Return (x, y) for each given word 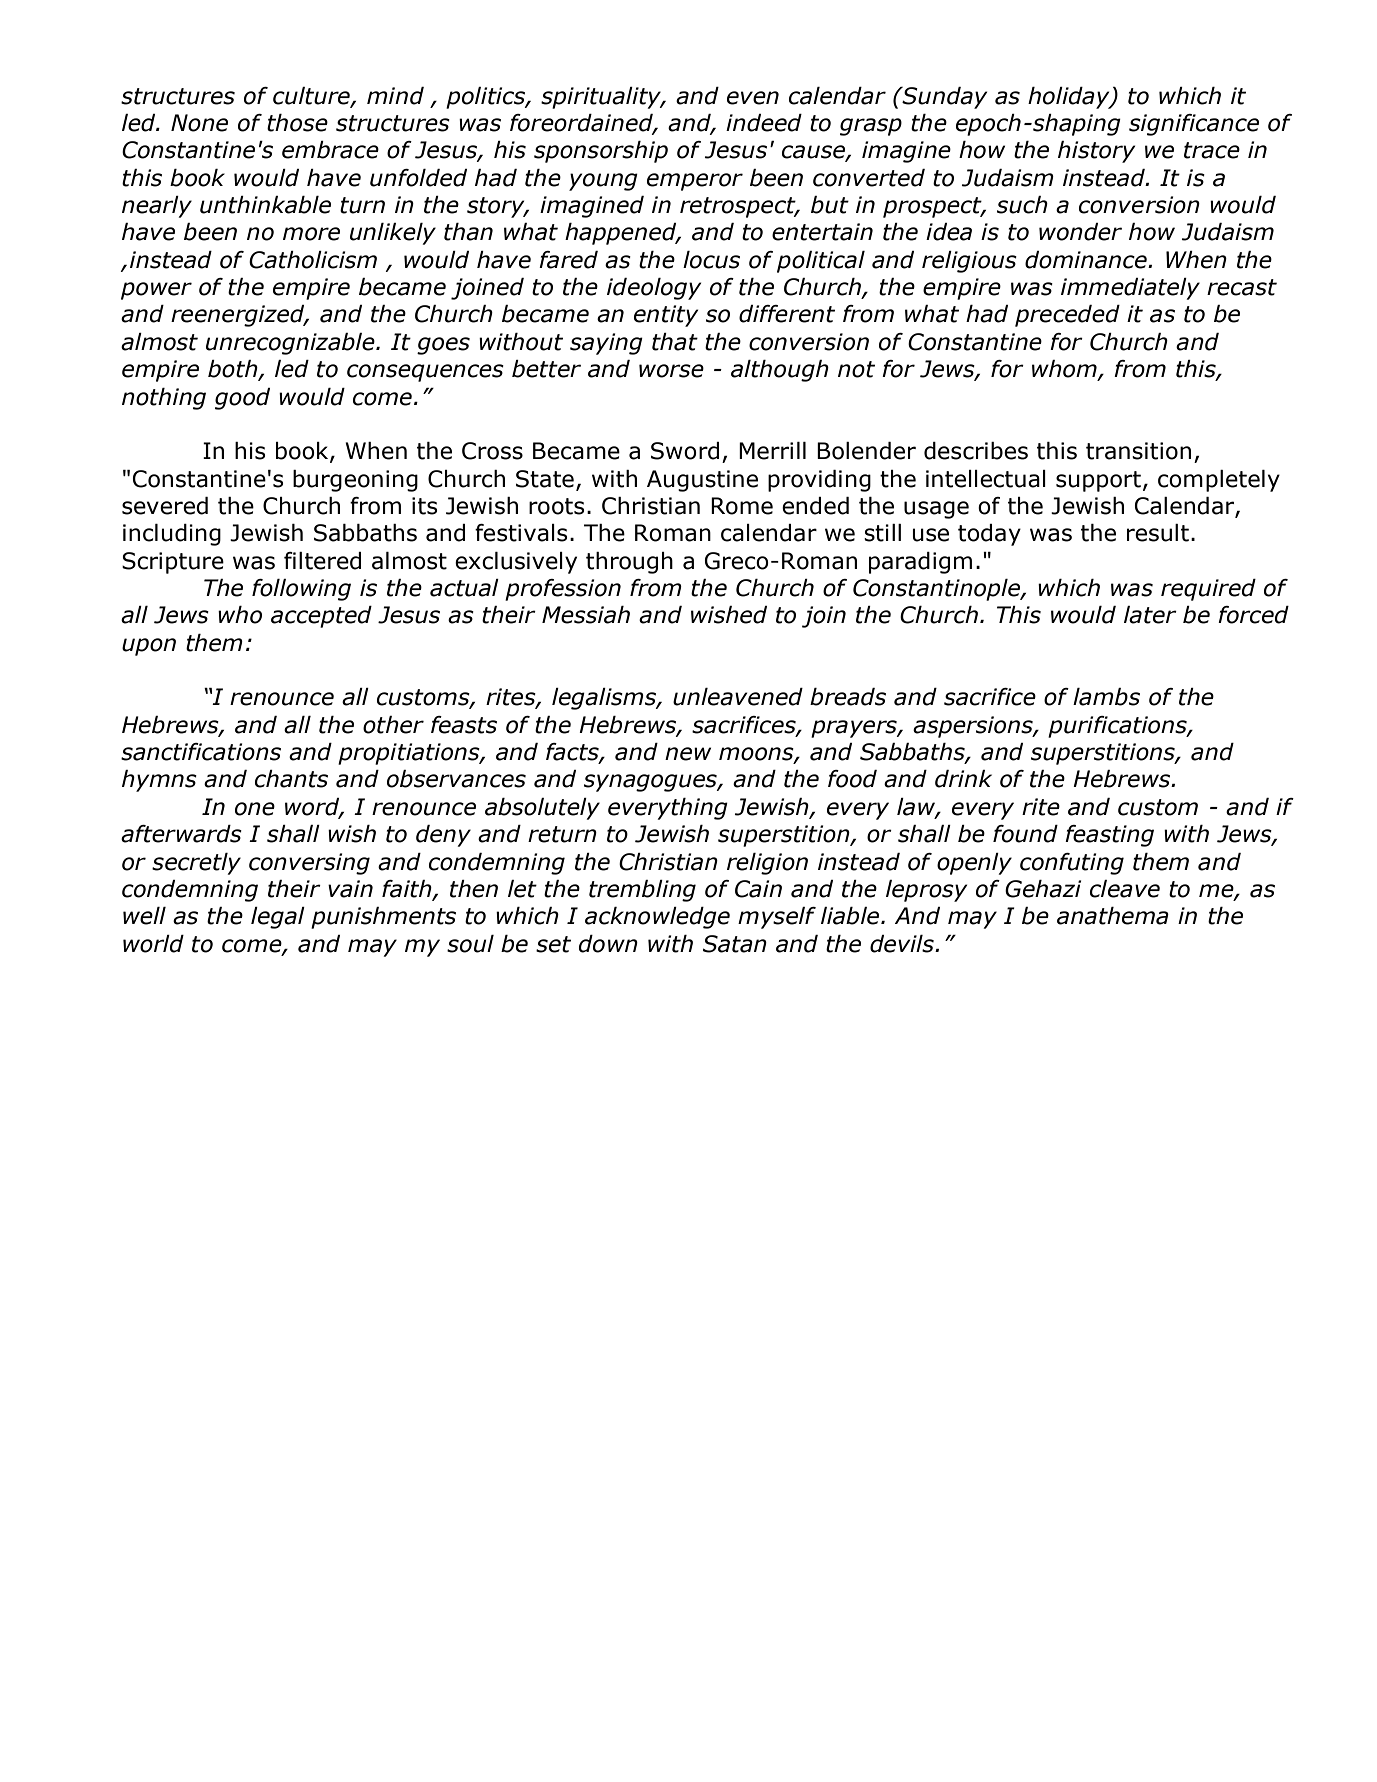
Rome (742, 506)
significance (1194, 125)
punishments (383, 918)
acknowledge (657, 918)
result (1158, 533)
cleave (1125, 889)
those (297, 123)
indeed (764, 123)
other (393, 725)
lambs (1106, 697)
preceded (1067, 316)
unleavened (738, 697)
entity (666, 316)
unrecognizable (291, 344)
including (172, 535)
